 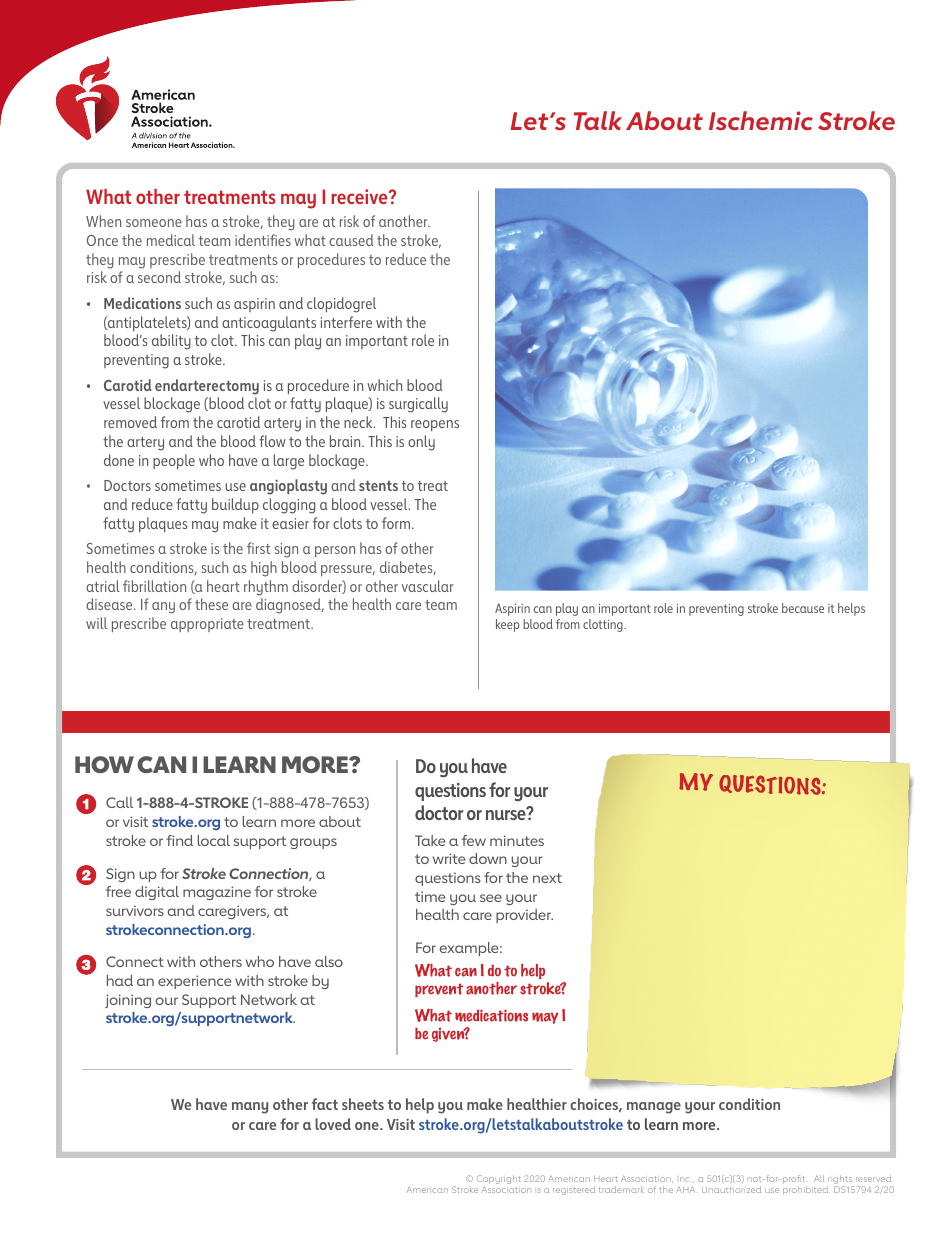 What do you see at coordinates (507, 814) in the screenshot?
I see `nurse` at bounding box center [507, 814].
